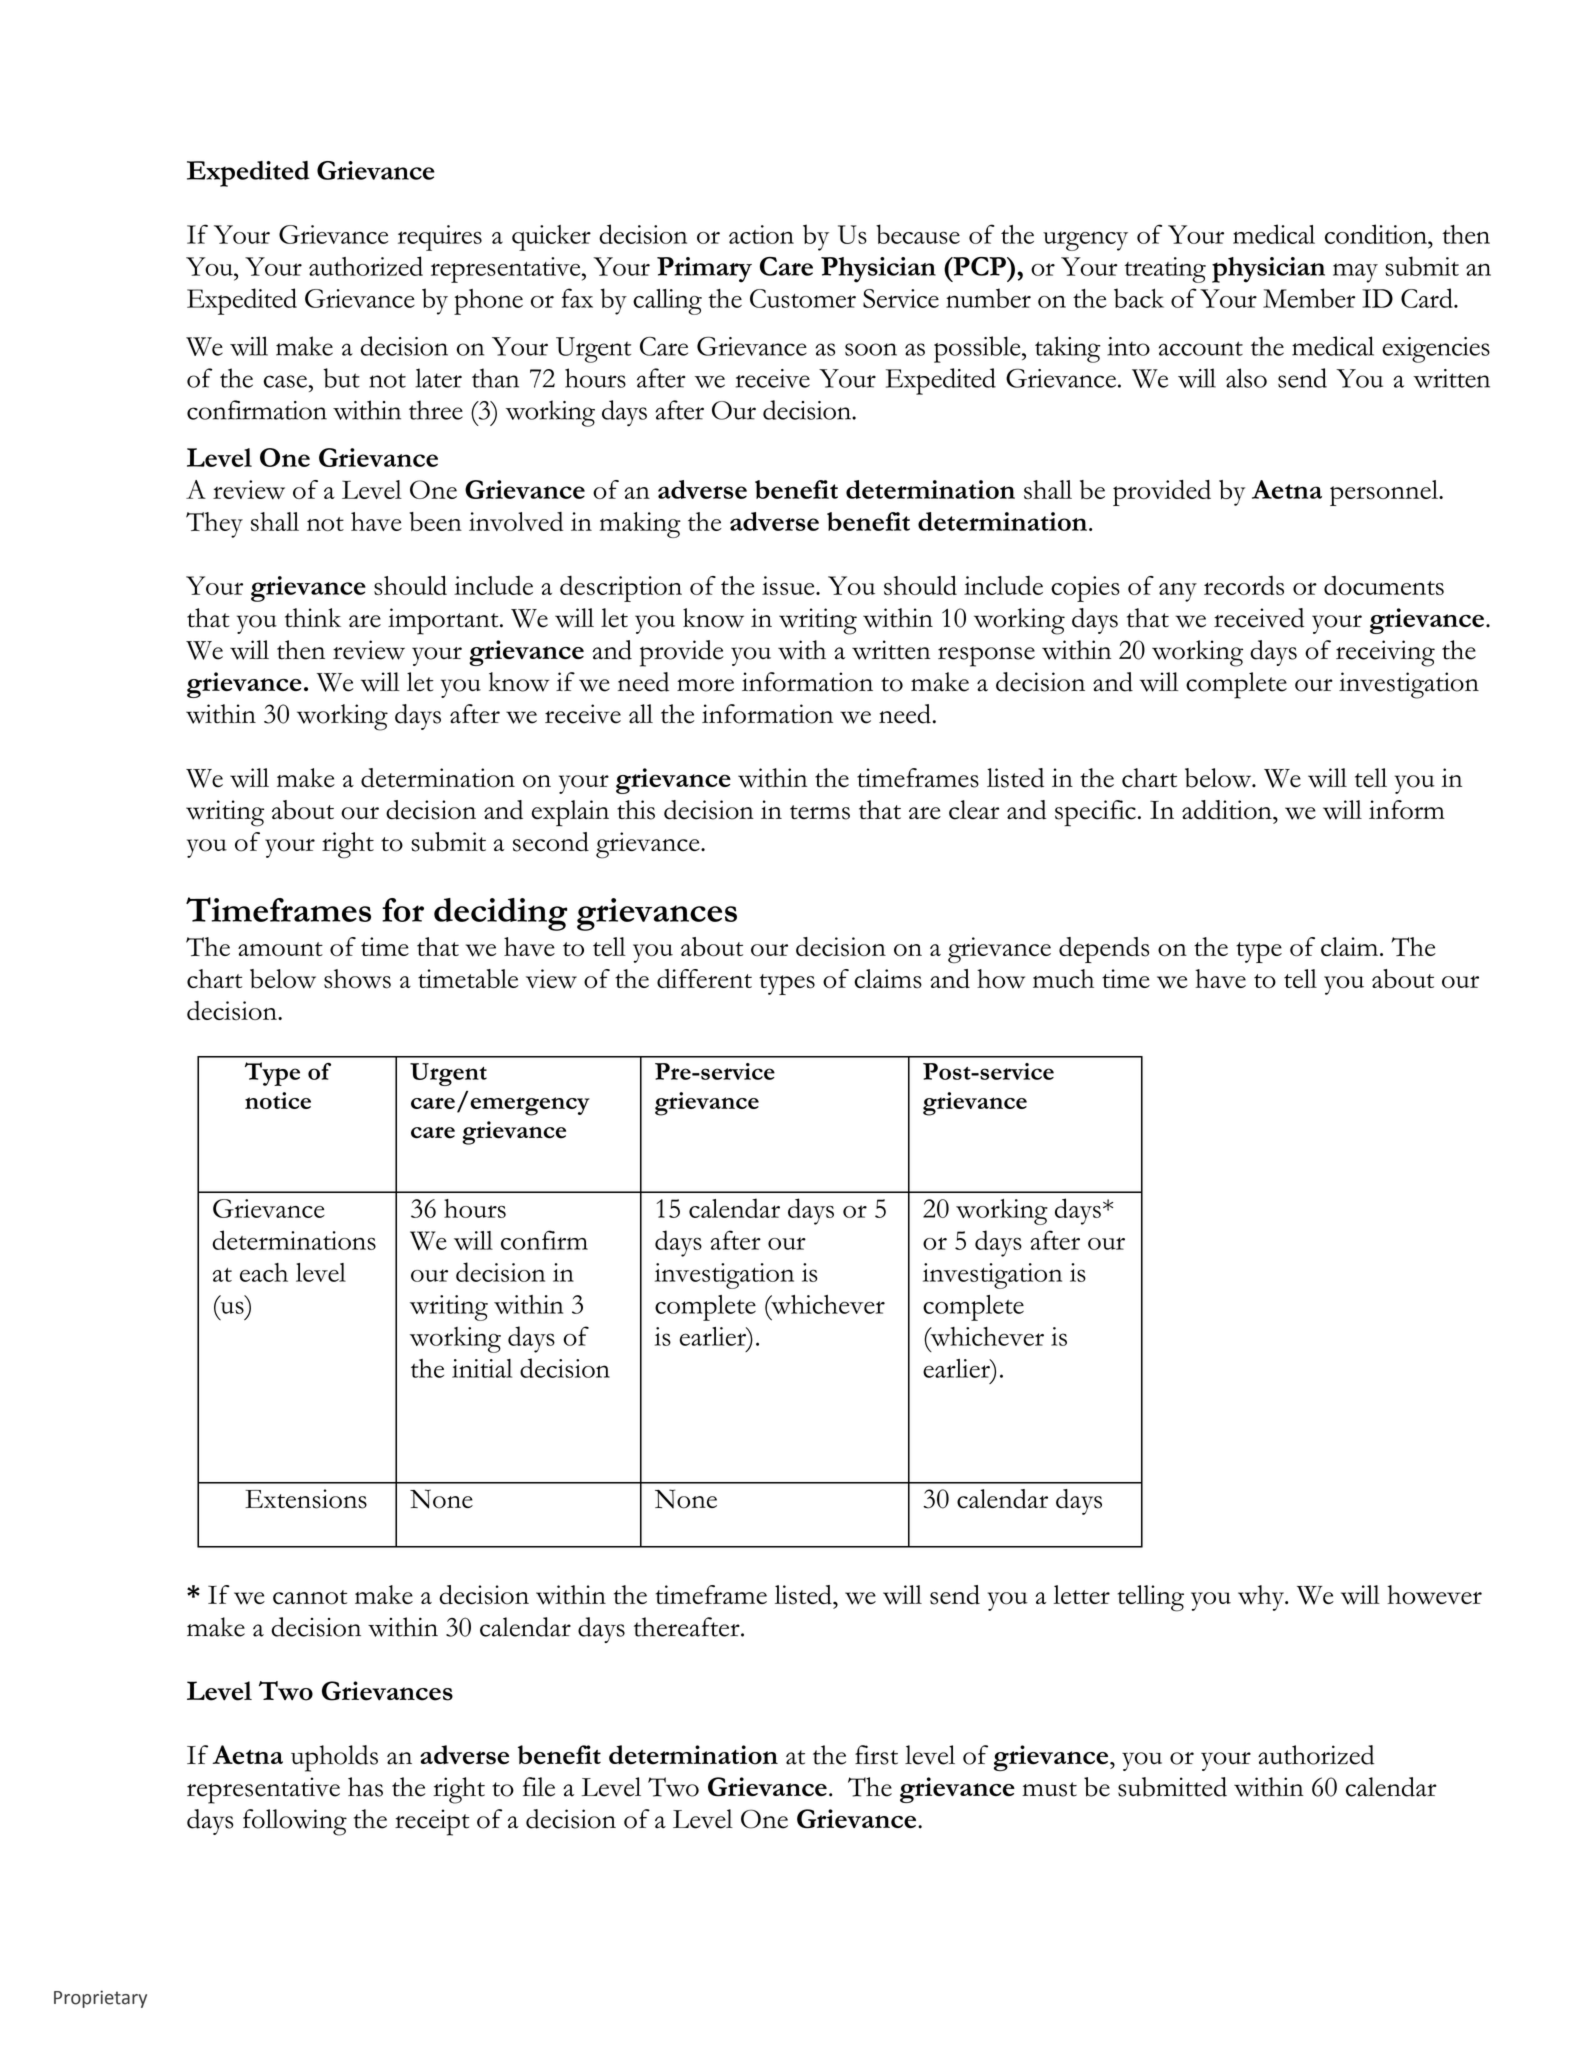  I want to click on terms, so click(820, 812).
